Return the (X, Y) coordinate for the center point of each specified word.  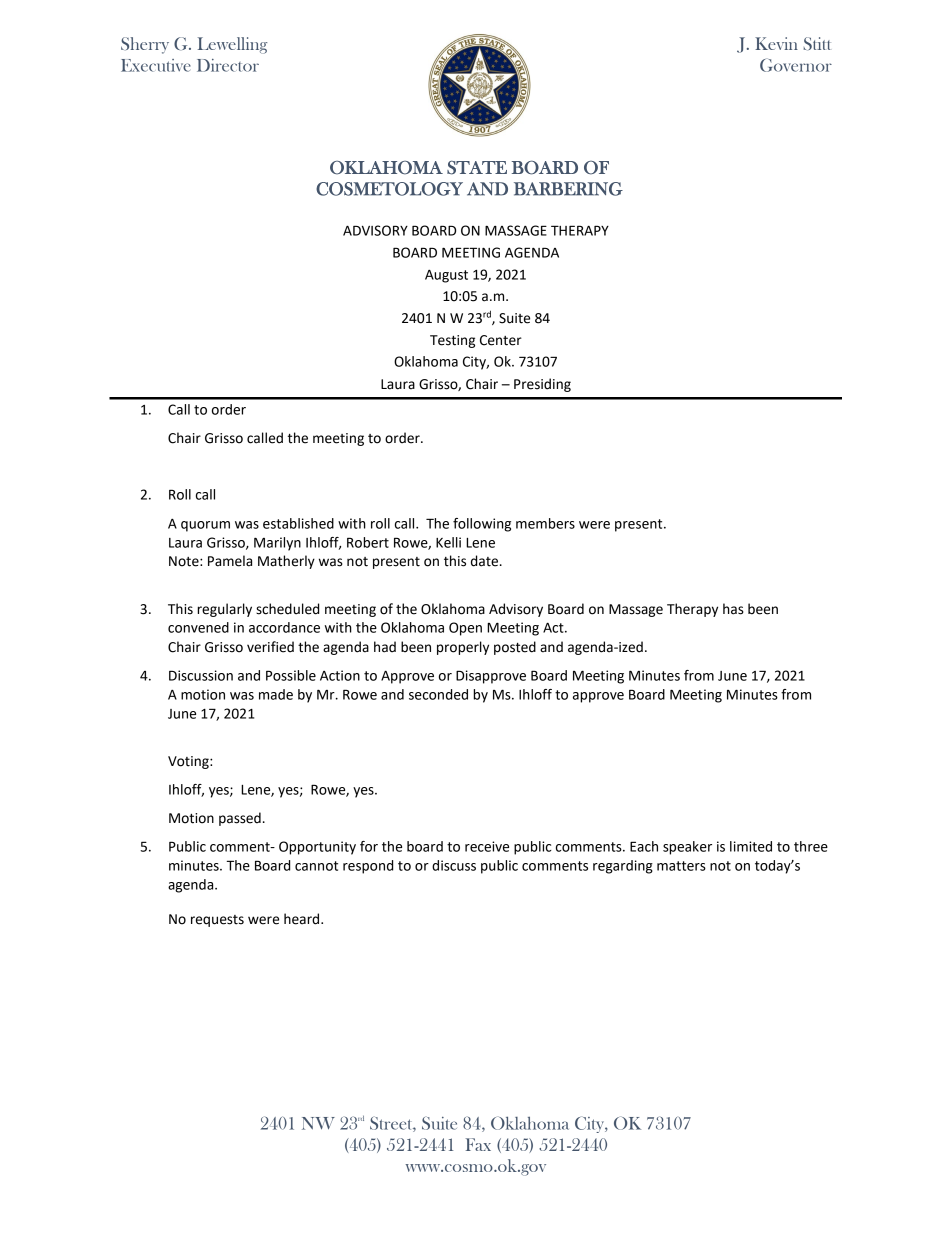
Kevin (776, 43)
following (482, 525)
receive (487, 846)
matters (681, 866)
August (446, 276)
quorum (205, 526)
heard (303, 919)
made (276, 694)
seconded (438, 694)
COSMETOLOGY (389, 189)
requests (217, 921)
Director (228, 65)
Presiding (542, 385)
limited (751, 846)
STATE (477, 168)
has (733, 609)
